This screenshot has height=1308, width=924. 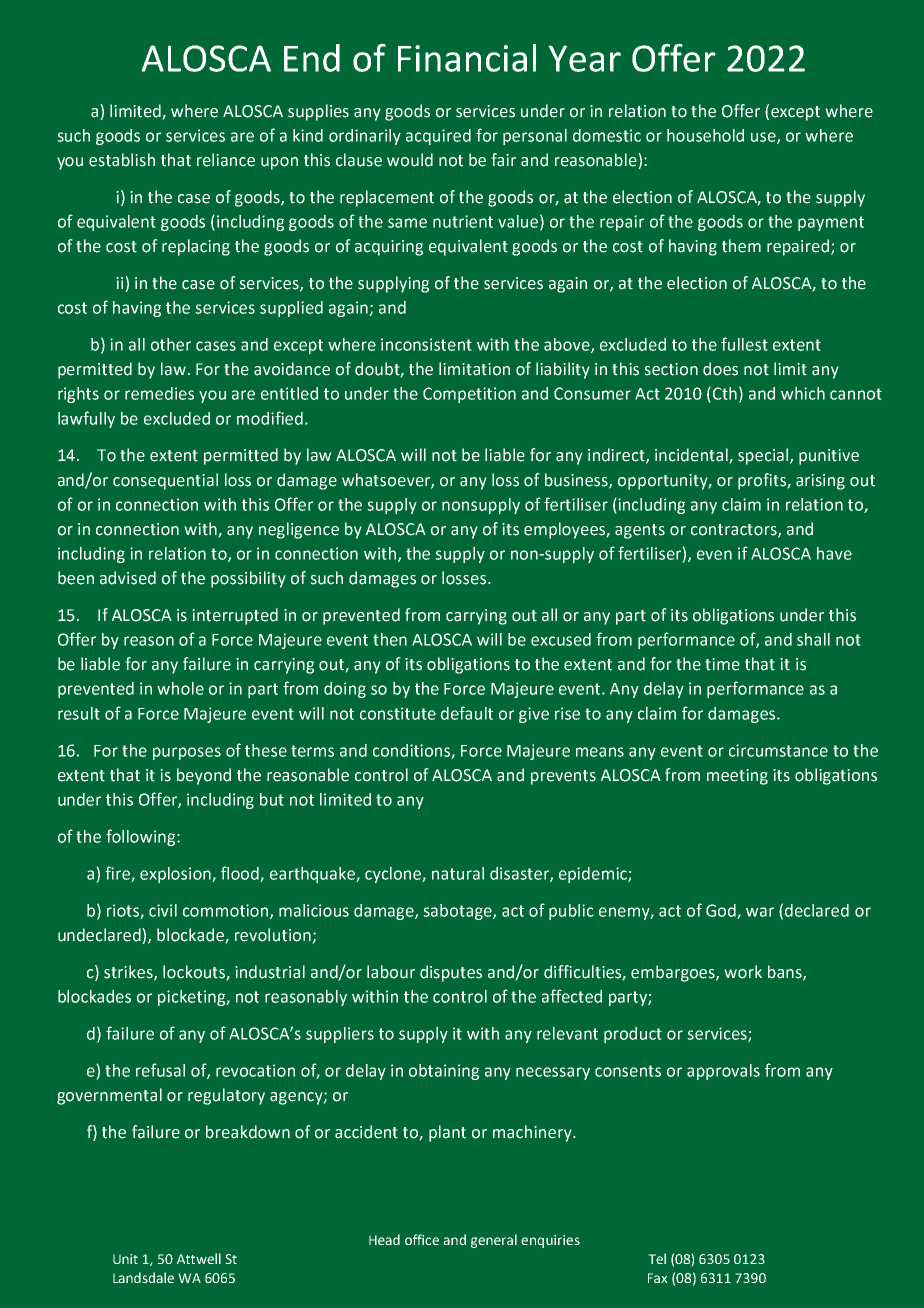 What do you see at coordinates (494, 1241) in the screenshot?
I see `general` at bounding box center [494, 1241].
